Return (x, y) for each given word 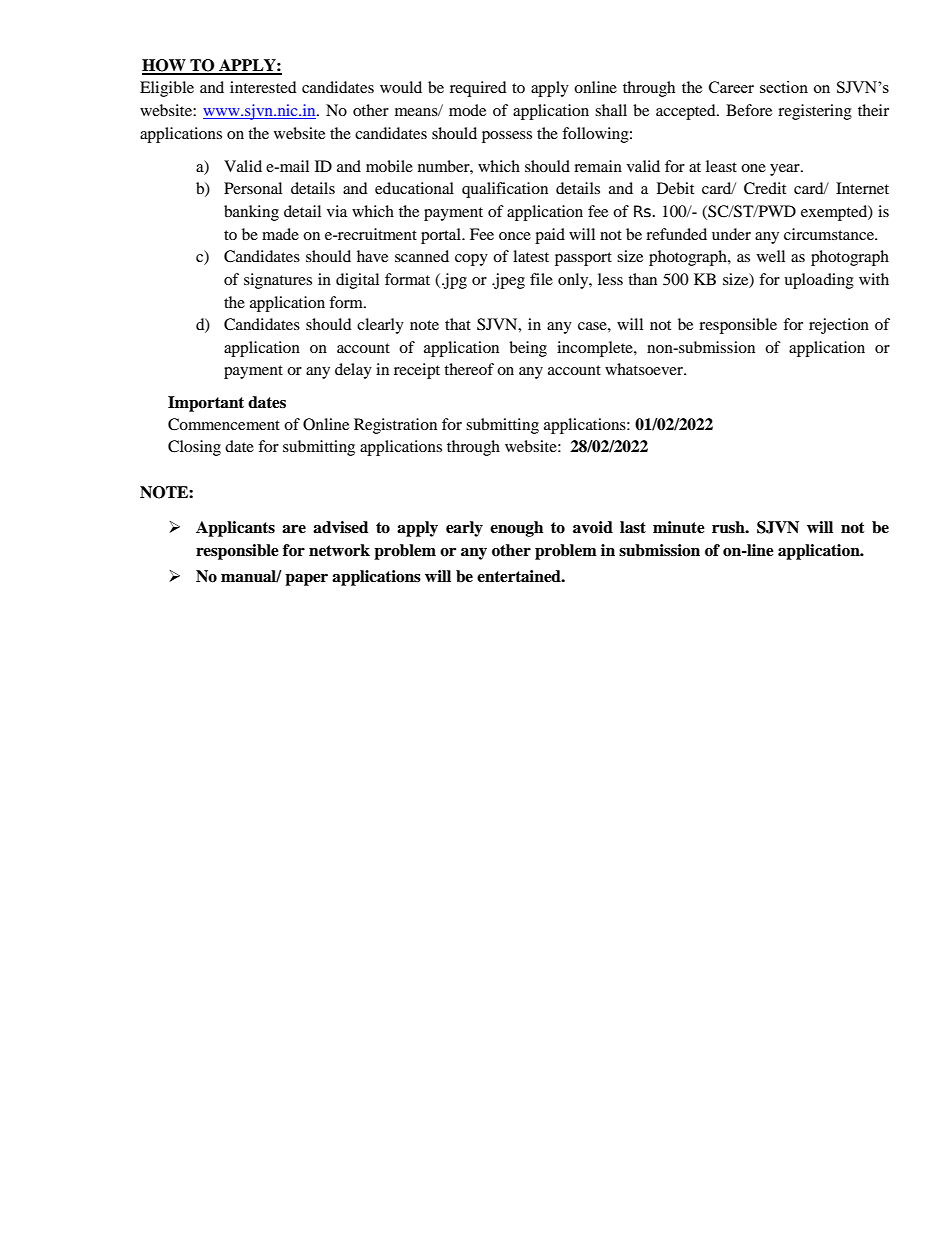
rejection (839, 326)
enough (516, 529)
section (784, 87)
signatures (278, 281)
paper (306, 580)
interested (263, 87)
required (478, 89)
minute (679, 527)
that (458, 324)
